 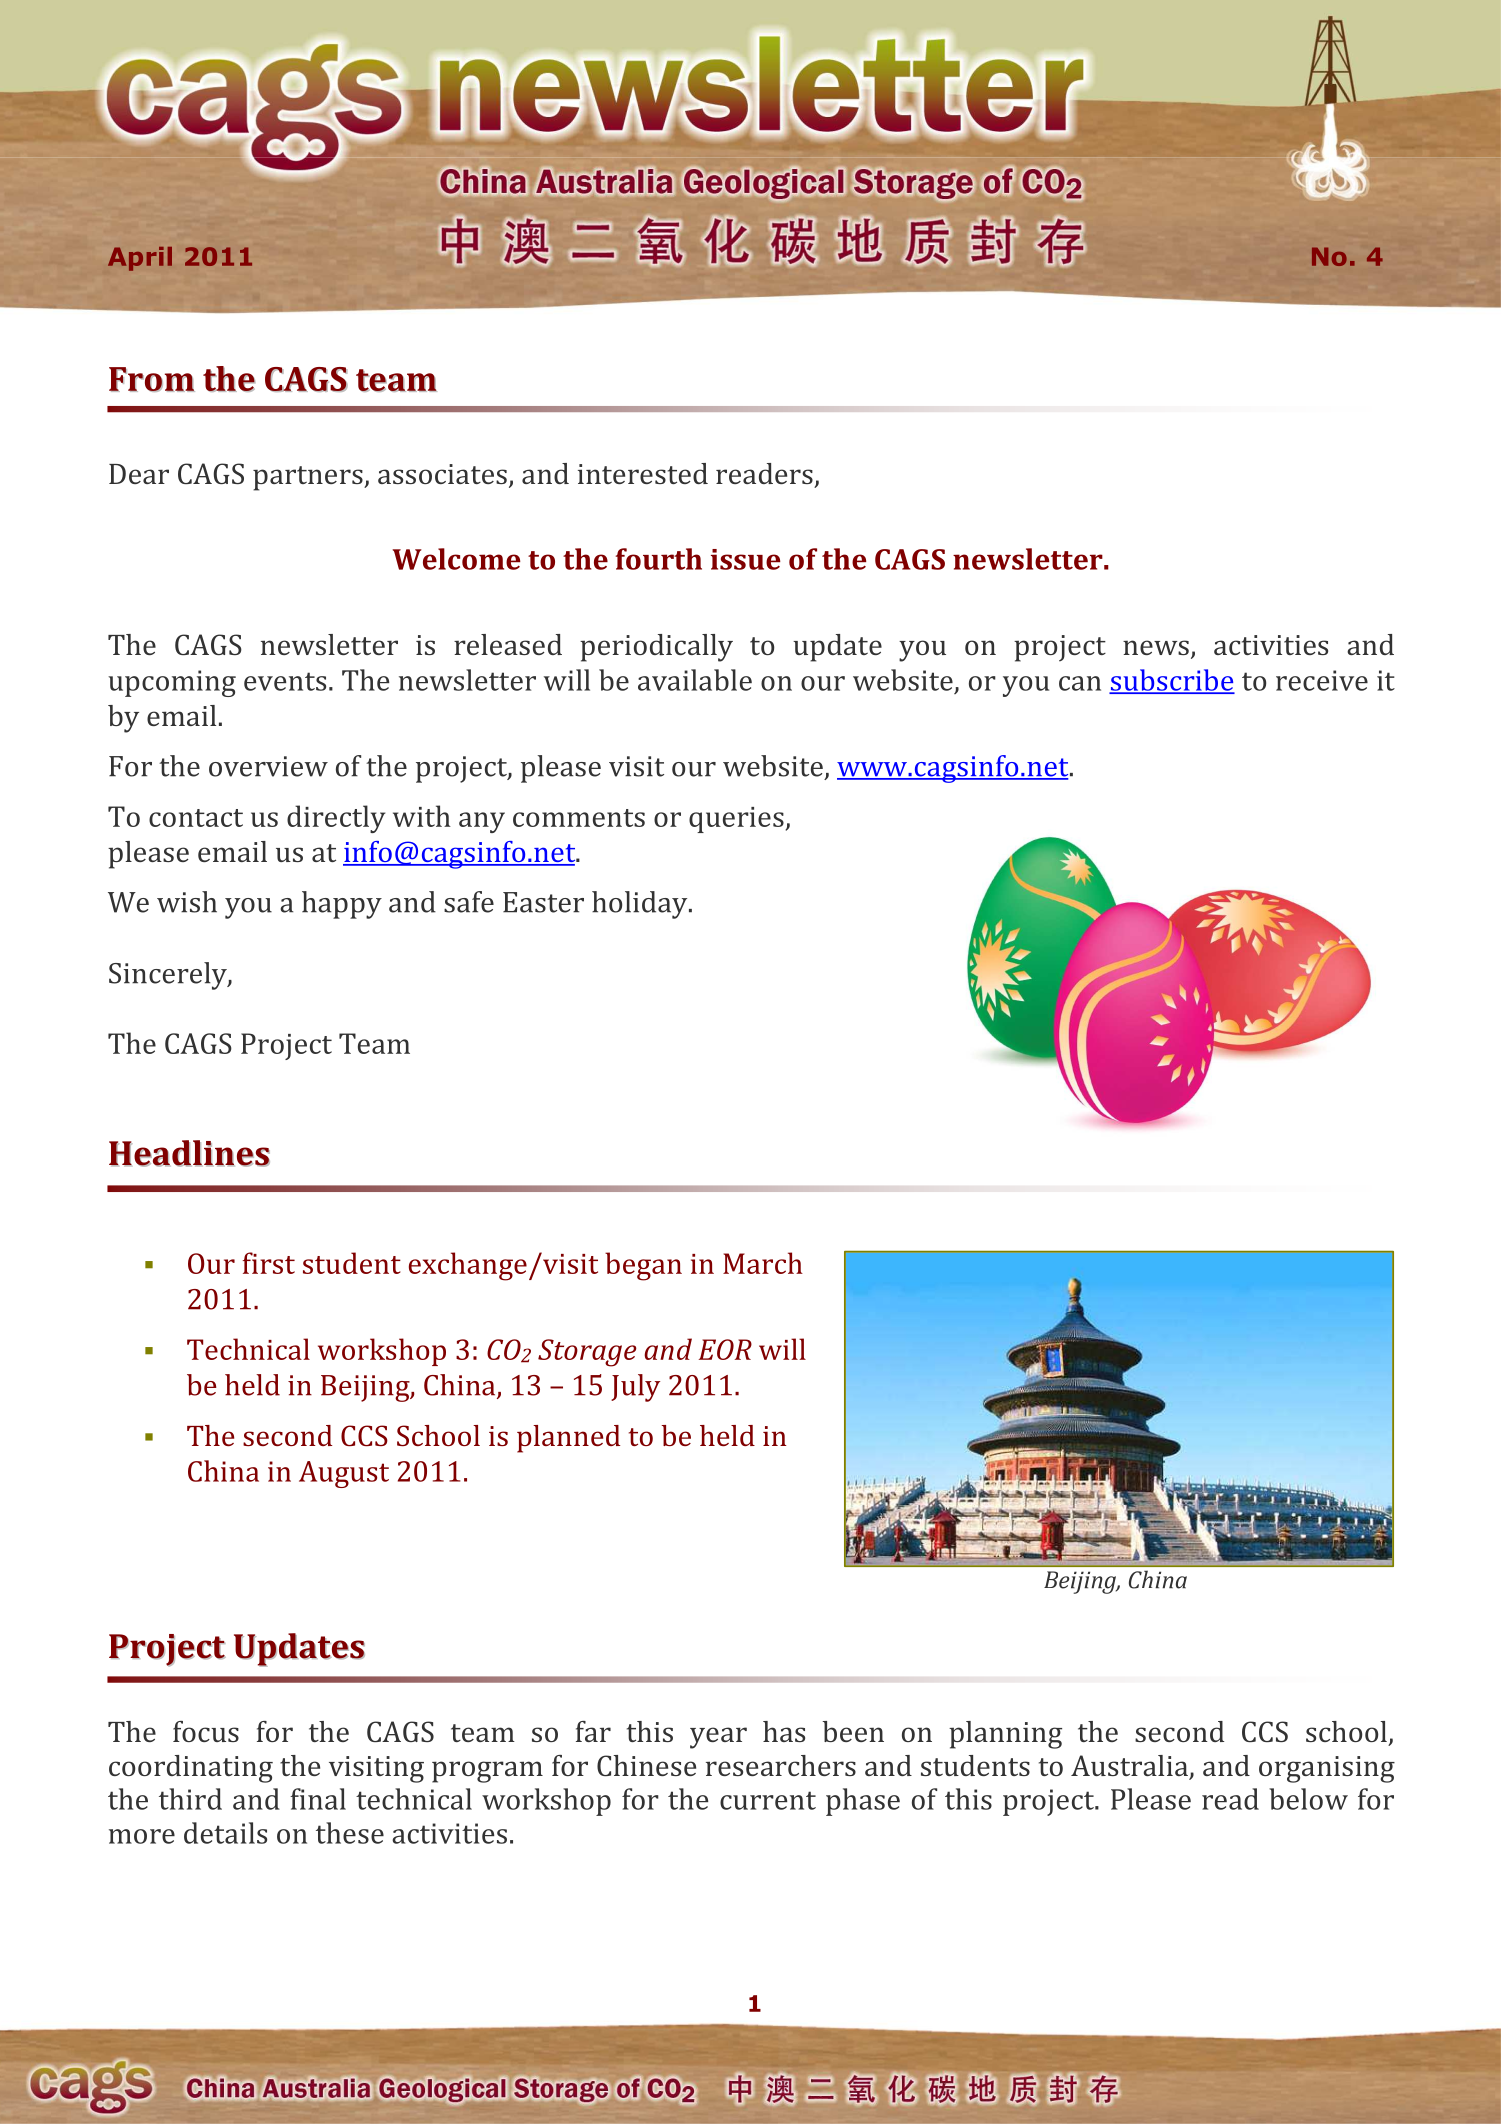 I want to click on final, so click(x=318, y=1799).
